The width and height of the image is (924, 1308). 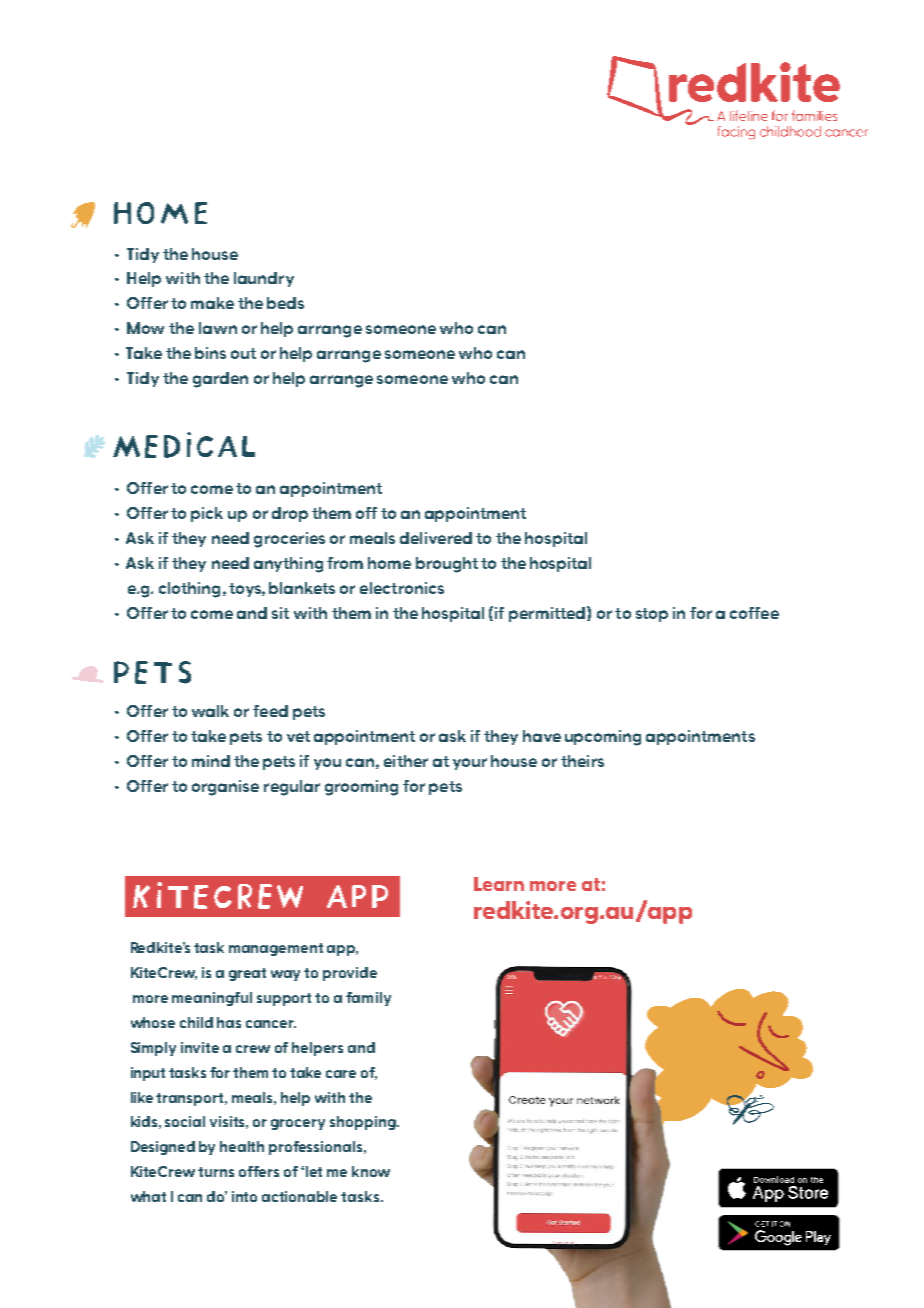 What do you see at coordinates (212, 303) in the image?
I see `make` at bounding box center [212, 303].
